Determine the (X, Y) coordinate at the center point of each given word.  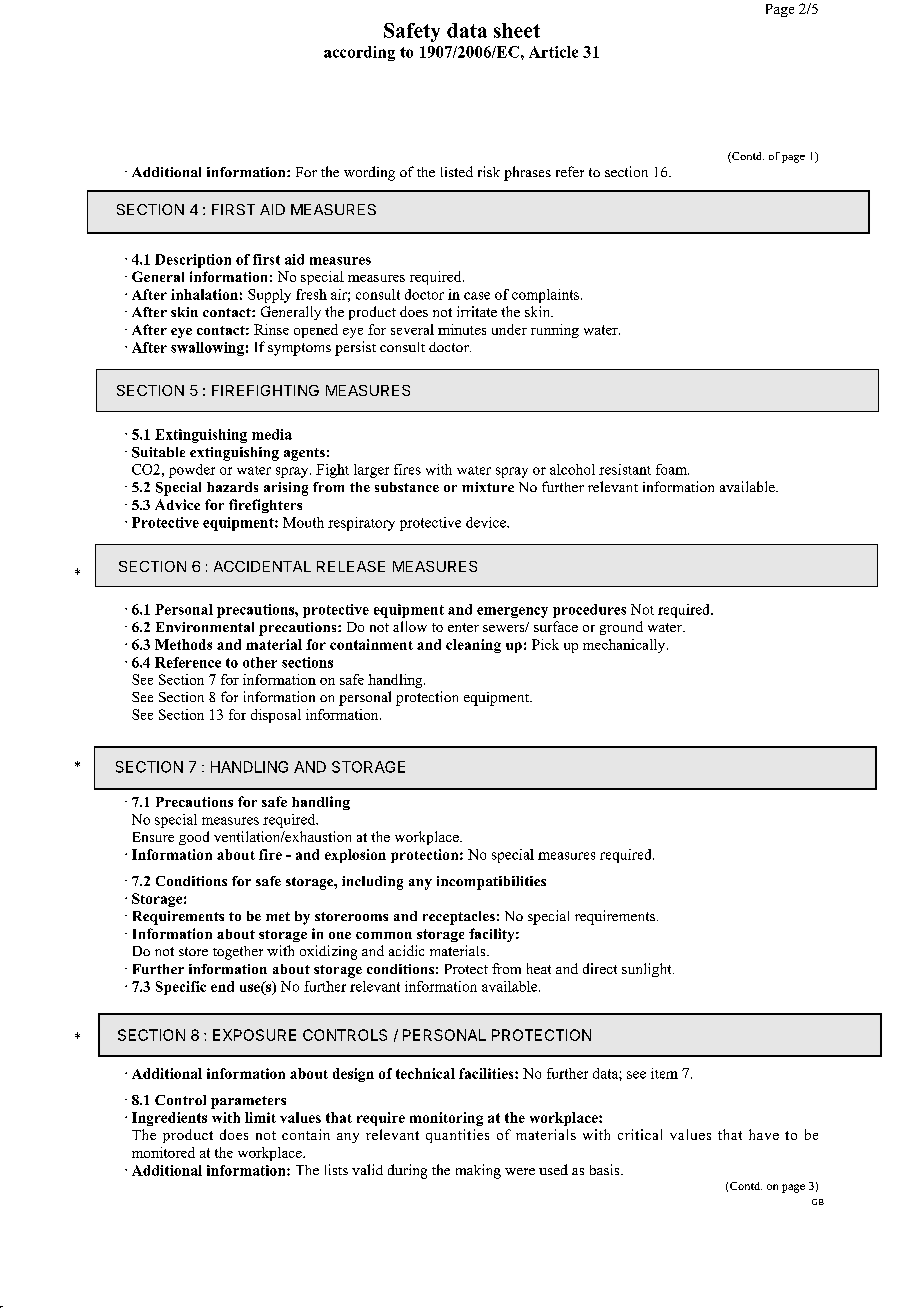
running (555, 331)
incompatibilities (491, 883)
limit (260, 1117)
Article (553, 52)
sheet (517, 30)
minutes (462, 329)
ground (621, 628)
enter (463, 627)
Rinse (271, 329)
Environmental (205, 627)
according (359, 53)
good (194, 838)
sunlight (648, 970)
